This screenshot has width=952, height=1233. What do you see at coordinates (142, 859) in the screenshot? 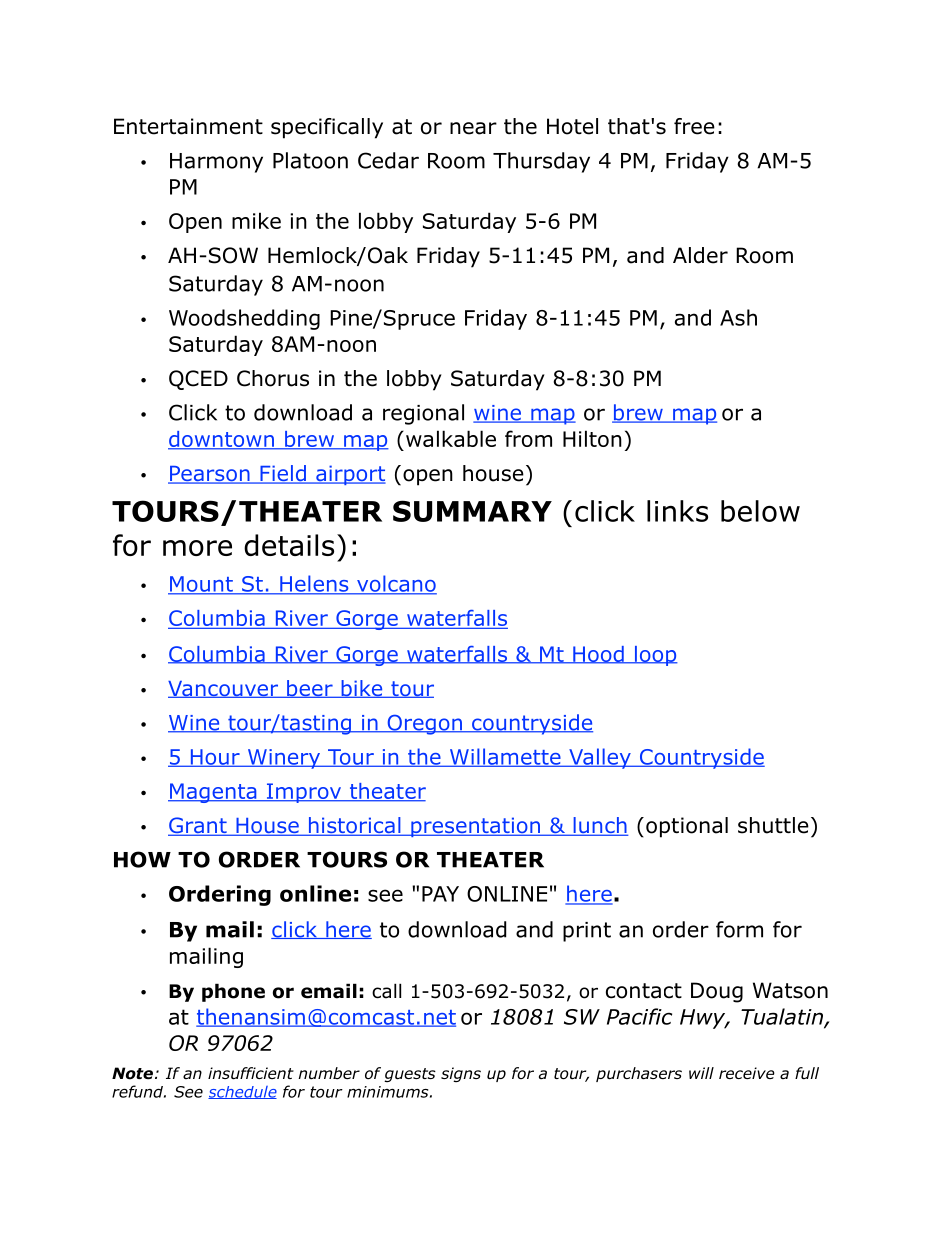
I see `HOW` at bounding box center [142, 859].
